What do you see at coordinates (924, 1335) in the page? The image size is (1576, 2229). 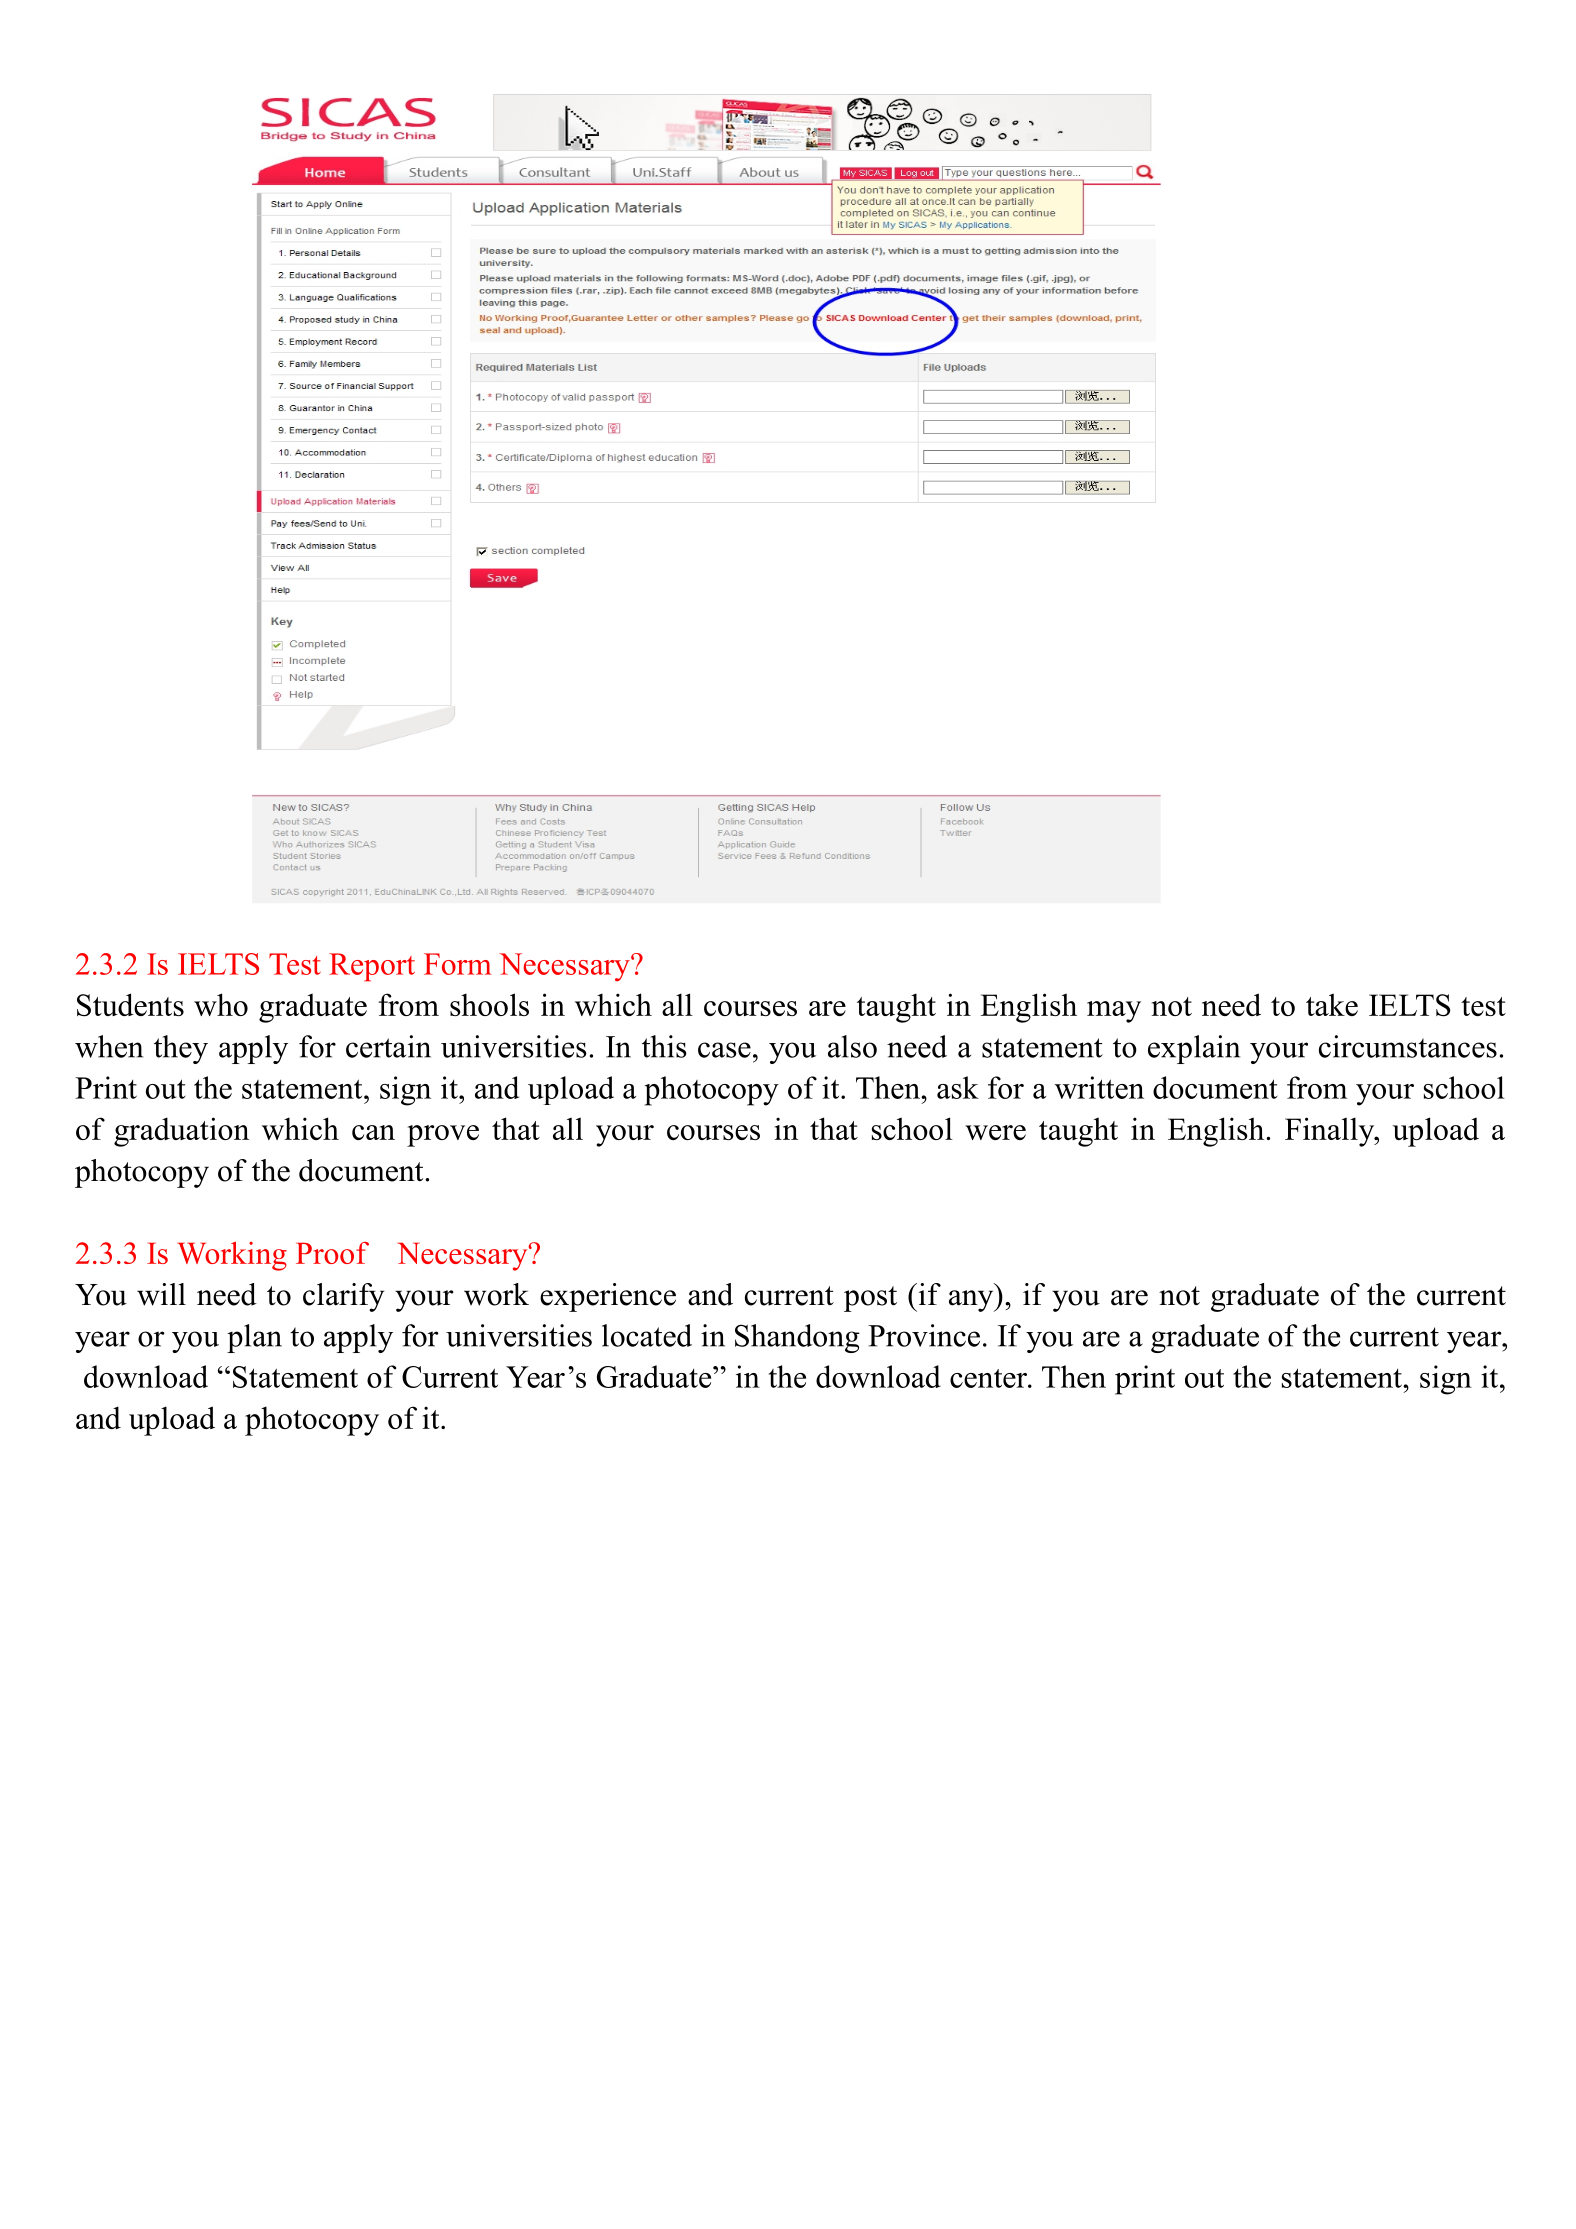 I see `Province` at bounding box center [924, 1335].
